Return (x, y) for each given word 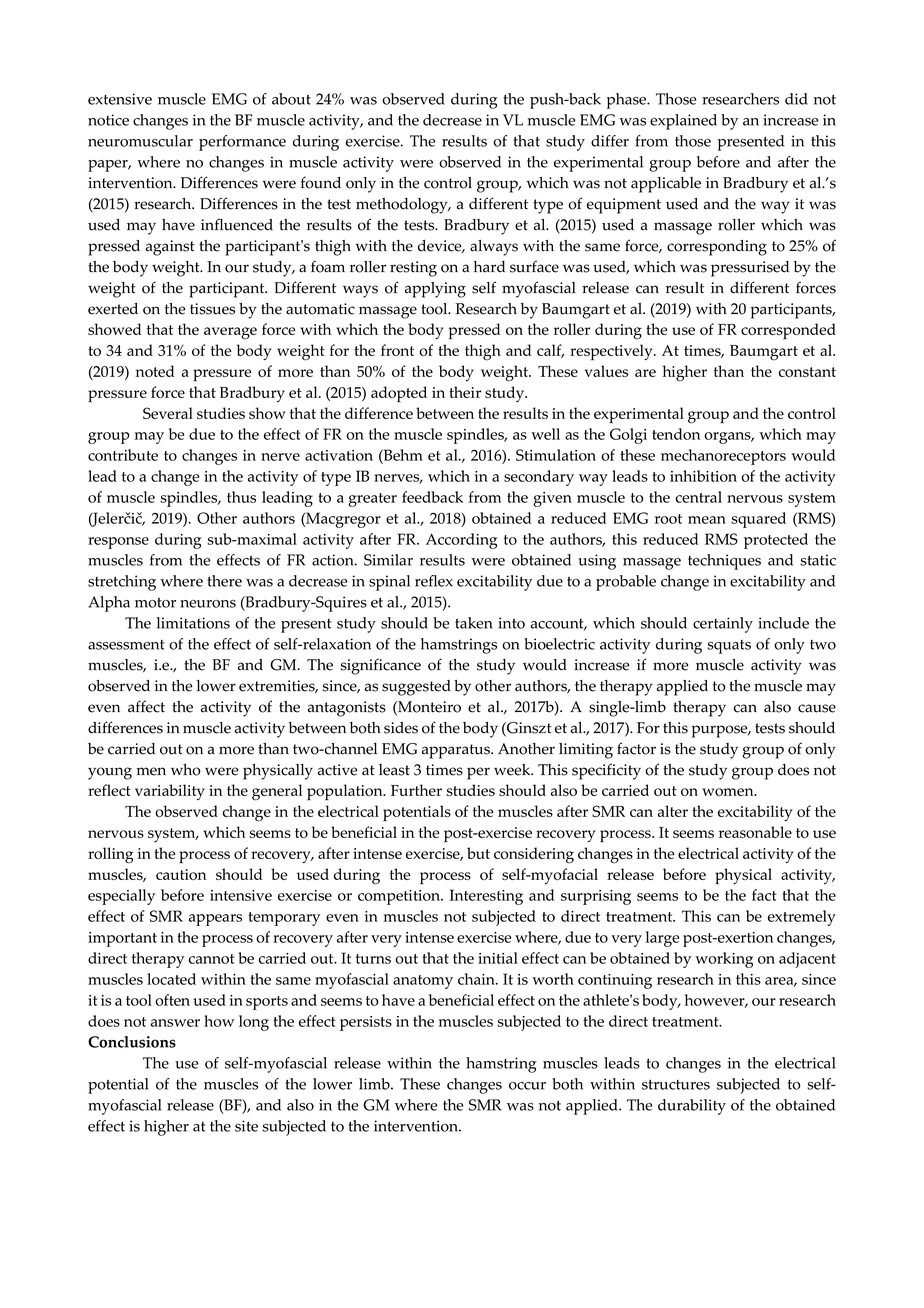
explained (683, 122)
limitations (193, 623)
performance (242, 143)
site (246, 1126)
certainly (723, 625)
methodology (403, 206)
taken (473, 623)
